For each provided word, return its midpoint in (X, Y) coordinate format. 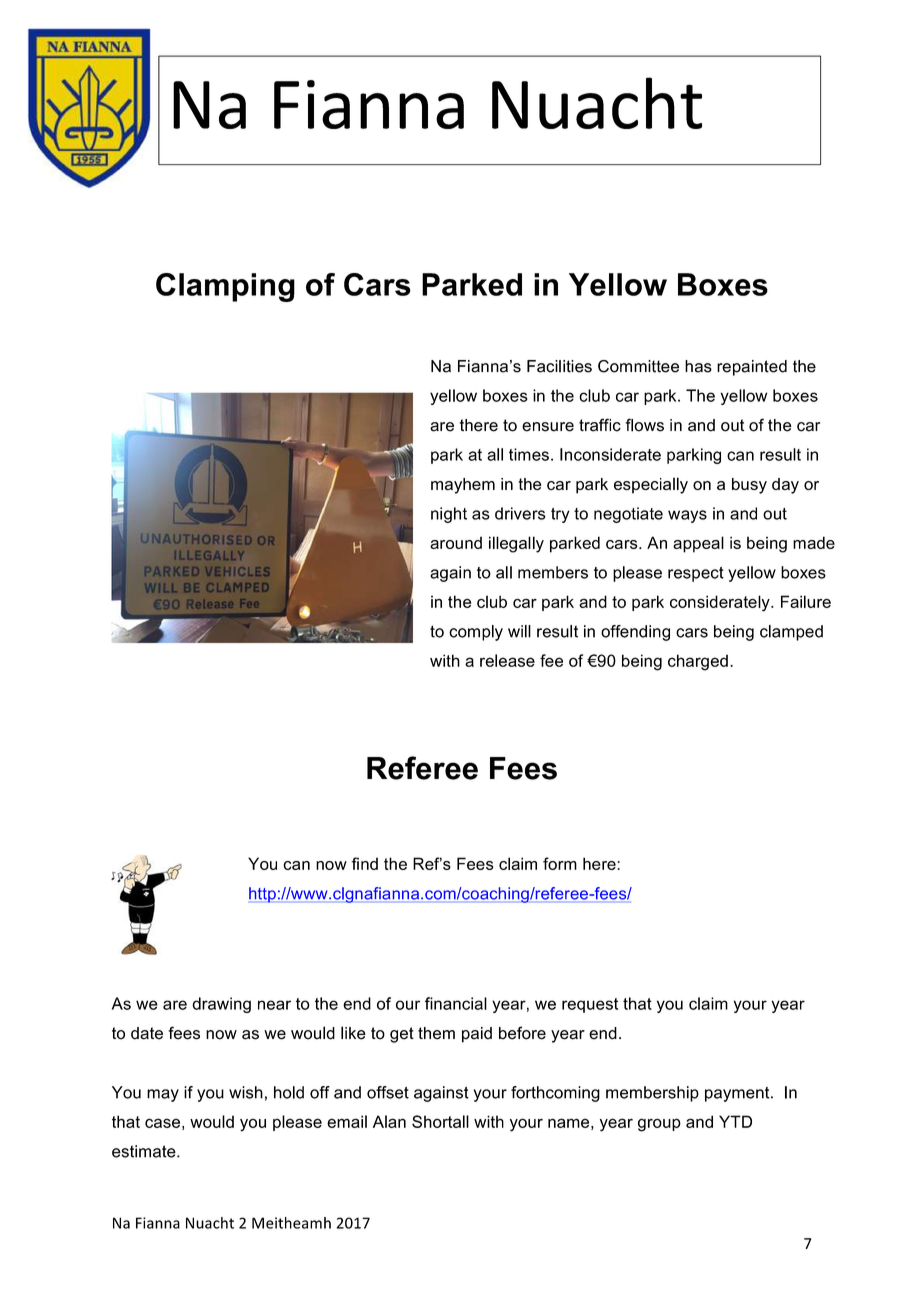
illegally (516, 544)
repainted (752, 368)
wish (246, 1092)
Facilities (559, 366)
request (590, 1005)
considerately (721, 603)
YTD (735, 1121)
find (364, 863)
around (456, 542)
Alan (389, 1121)
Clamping (225, 287)
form (560, 863)
